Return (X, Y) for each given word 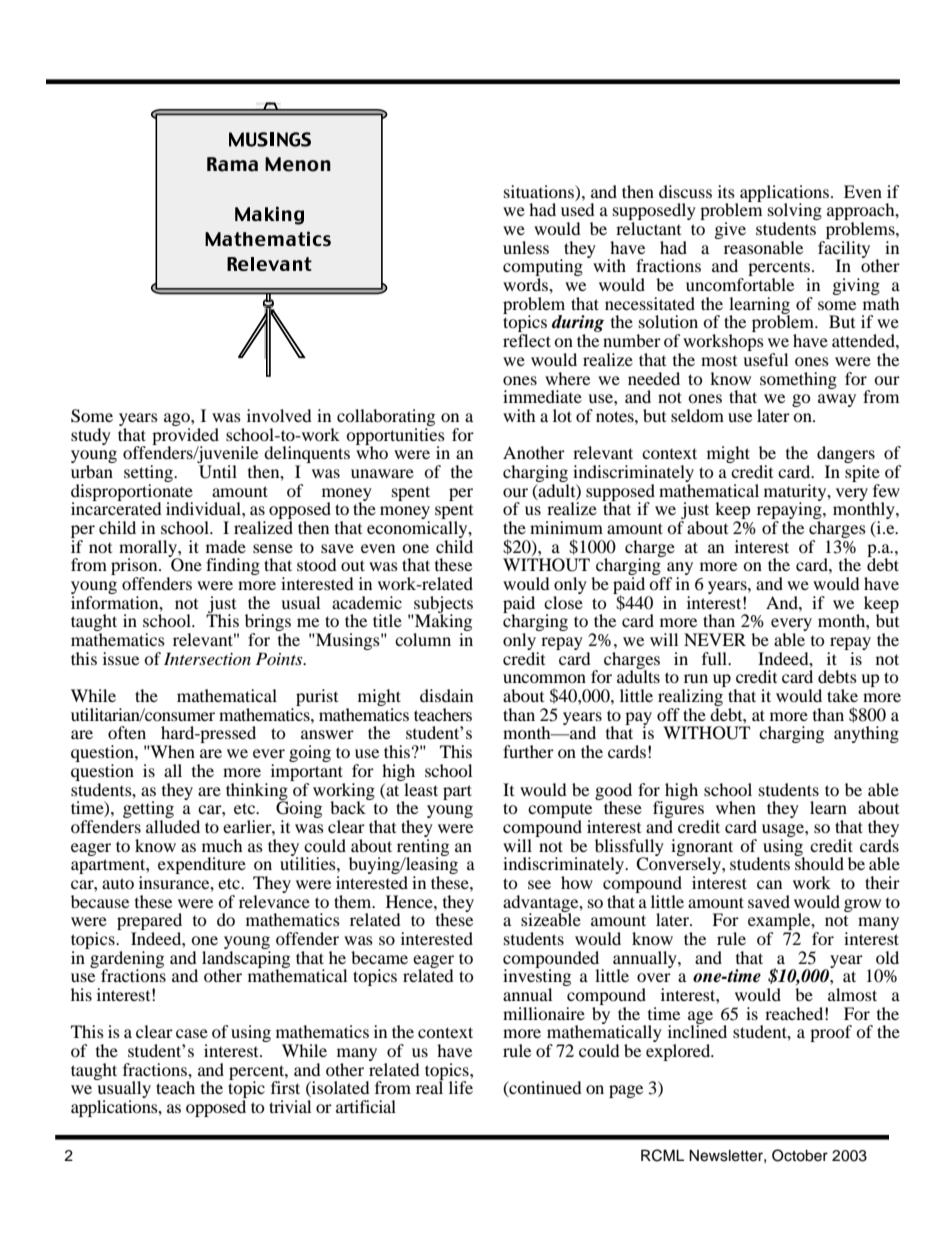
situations (540, 191)
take (842, 695)
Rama (232, 164)
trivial (290, 1106)
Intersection (207, 658)
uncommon (544, 678)
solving (795, 213)
